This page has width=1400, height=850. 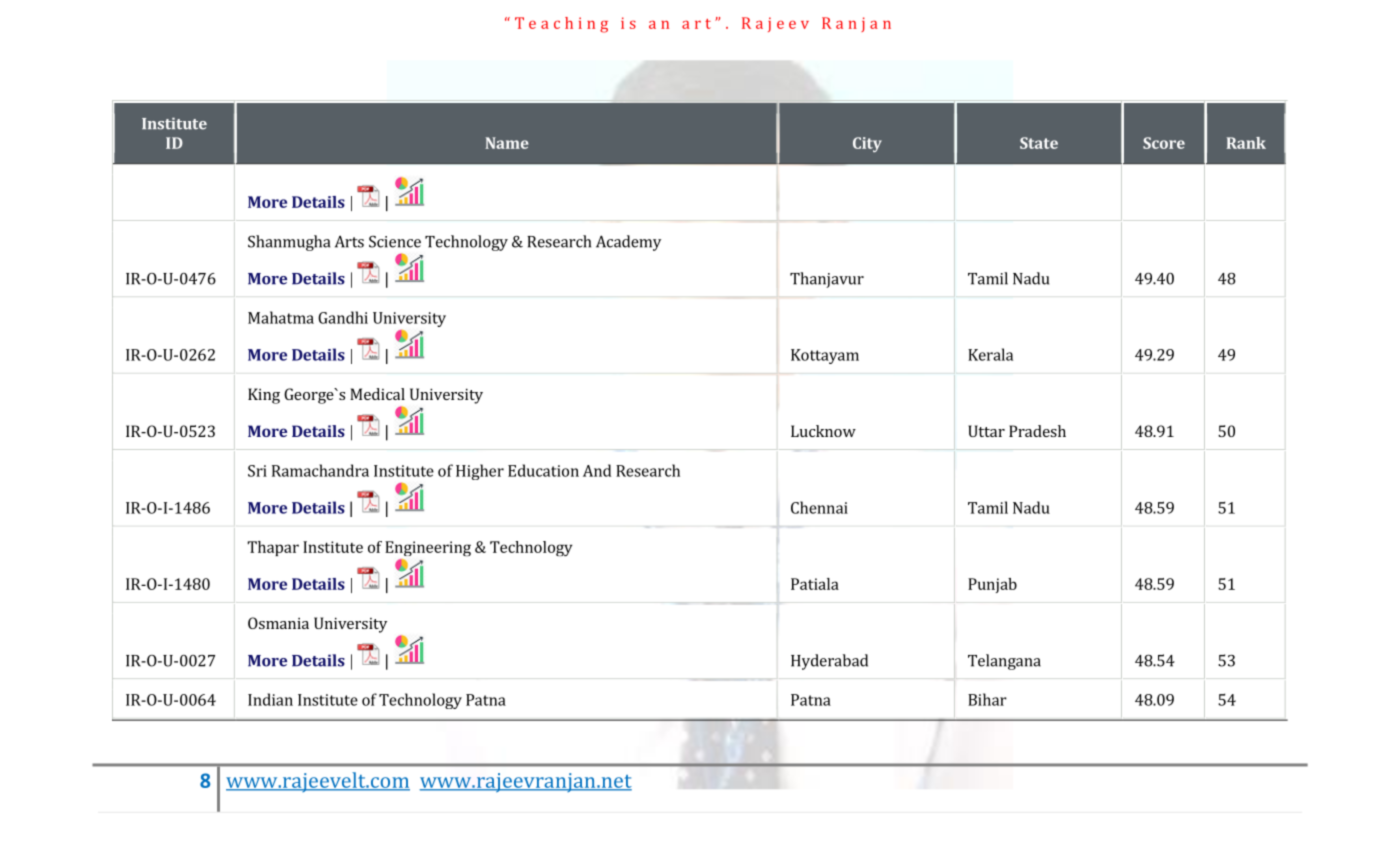 I want to click on City, so click(x=867, y=144).
